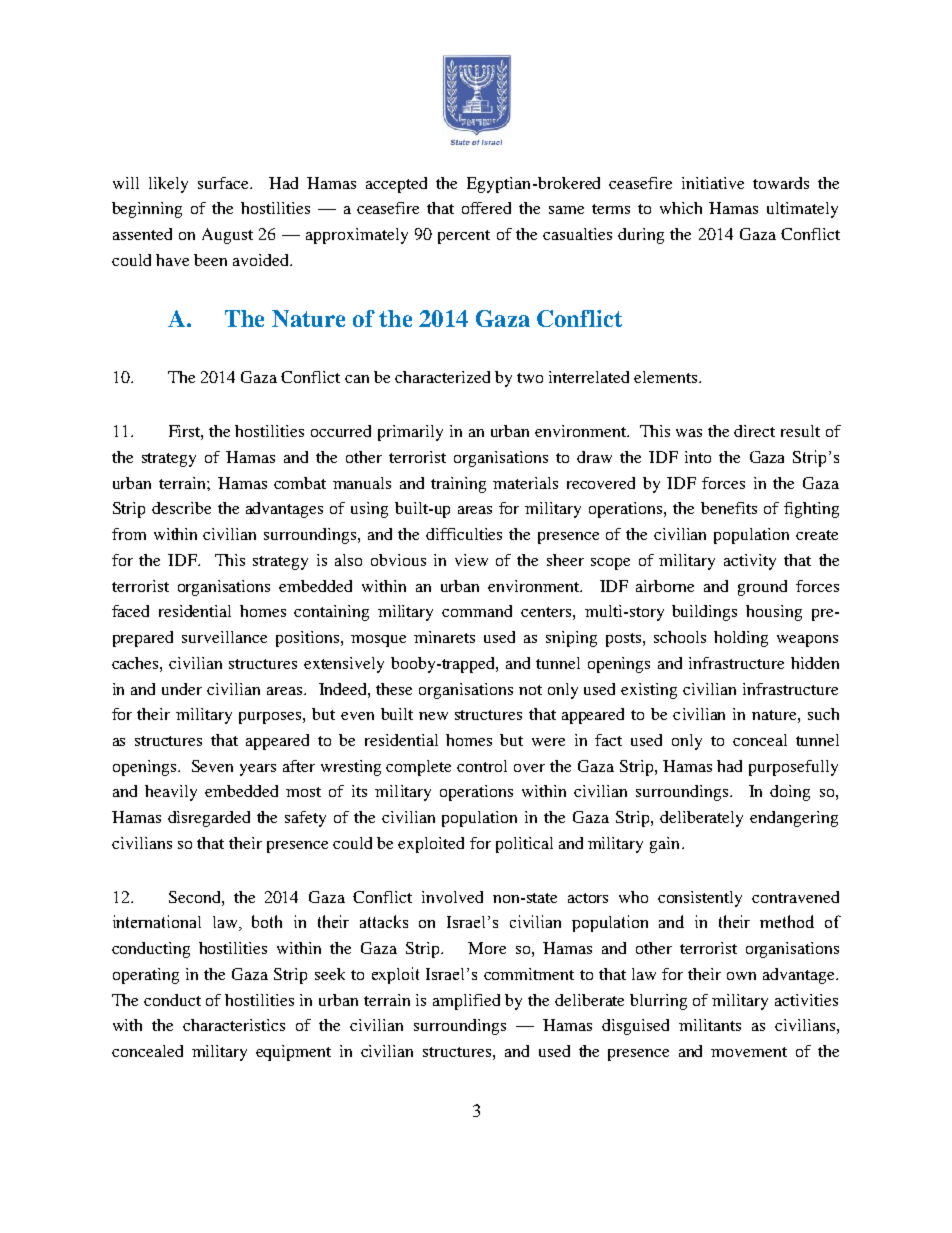 Image resolution: width=952 pixels, height=1233 pixels. I want to click on political, so click(524, 845).
